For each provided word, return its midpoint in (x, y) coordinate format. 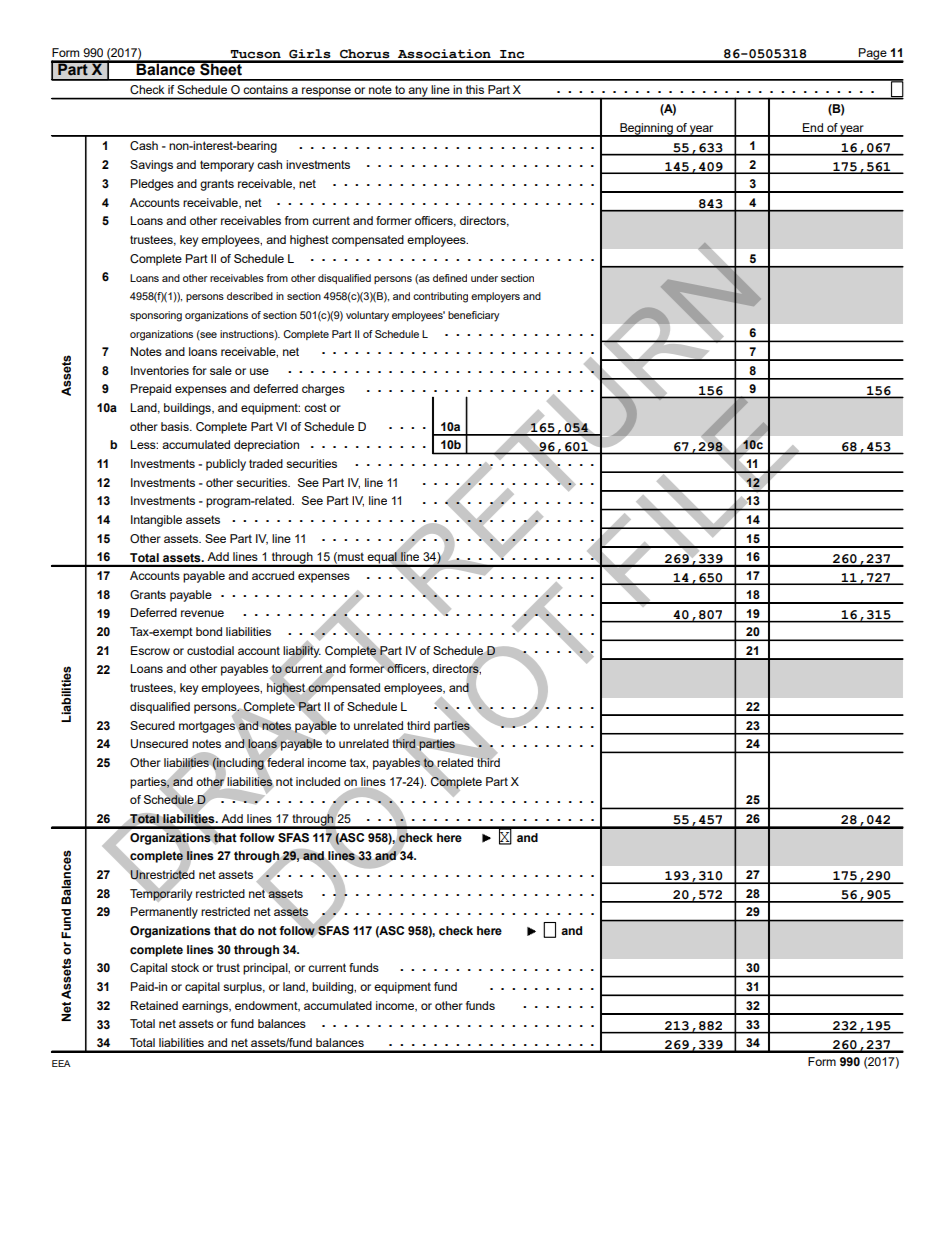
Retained (154, 1005)
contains (266, 89)
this (475, 89)
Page (873, 55)
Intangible (156, 521)
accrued (273, 575)
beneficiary (473, 316)
